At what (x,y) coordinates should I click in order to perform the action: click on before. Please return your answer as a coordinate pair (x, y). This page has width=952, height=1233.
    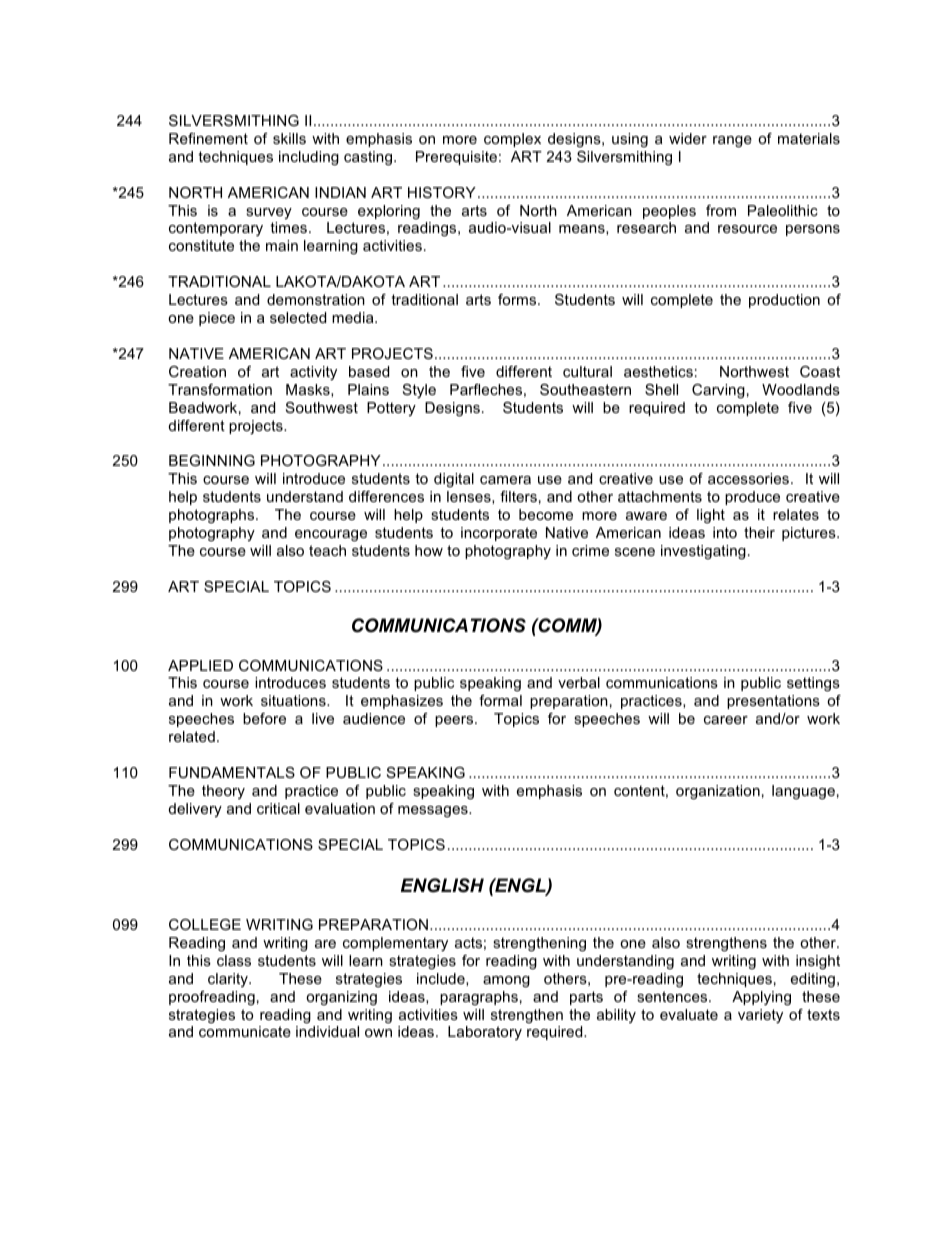
    Looking at the image, I should click on (264, 718).
